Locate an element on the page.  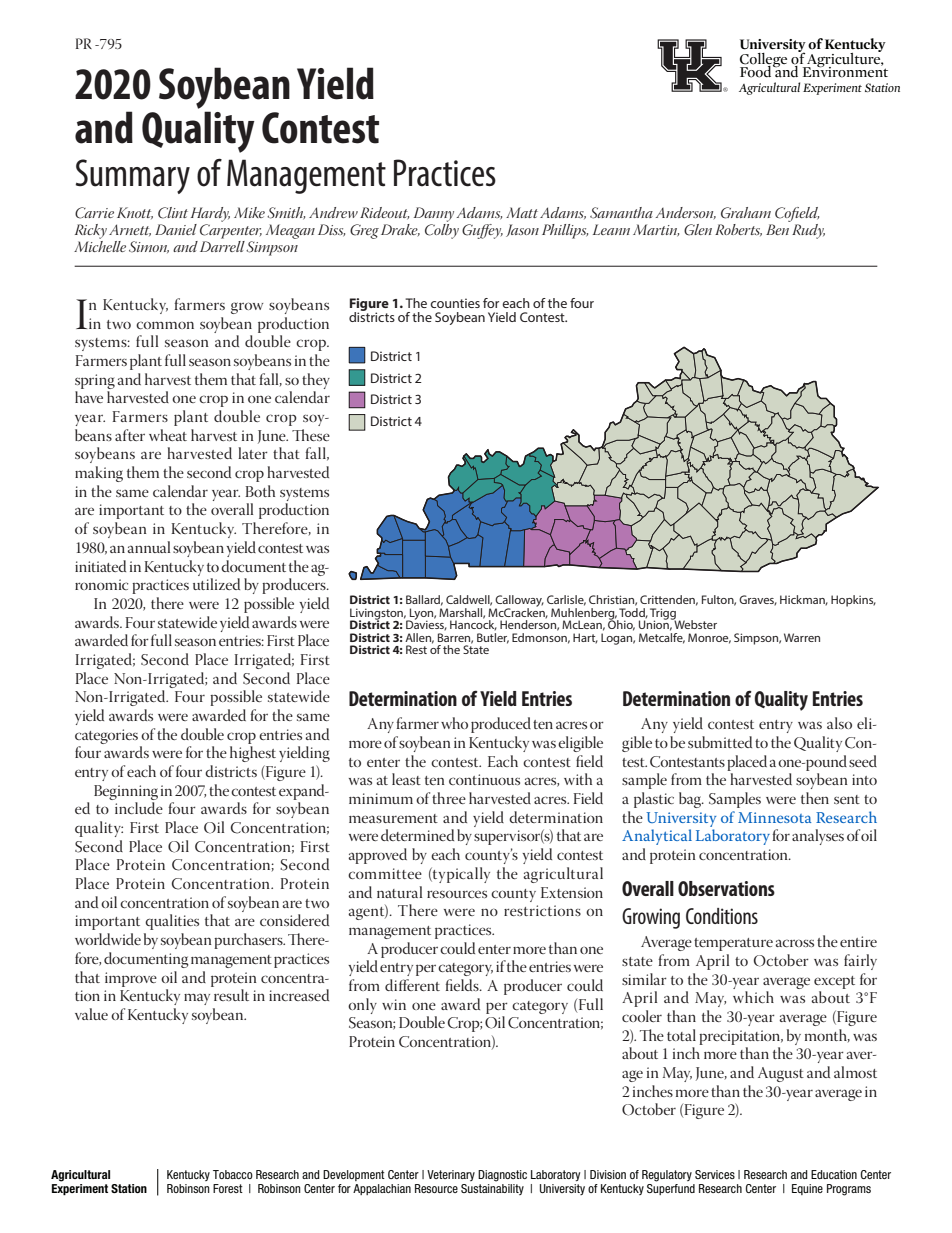
Clint is located at coordinates (173, 213).
